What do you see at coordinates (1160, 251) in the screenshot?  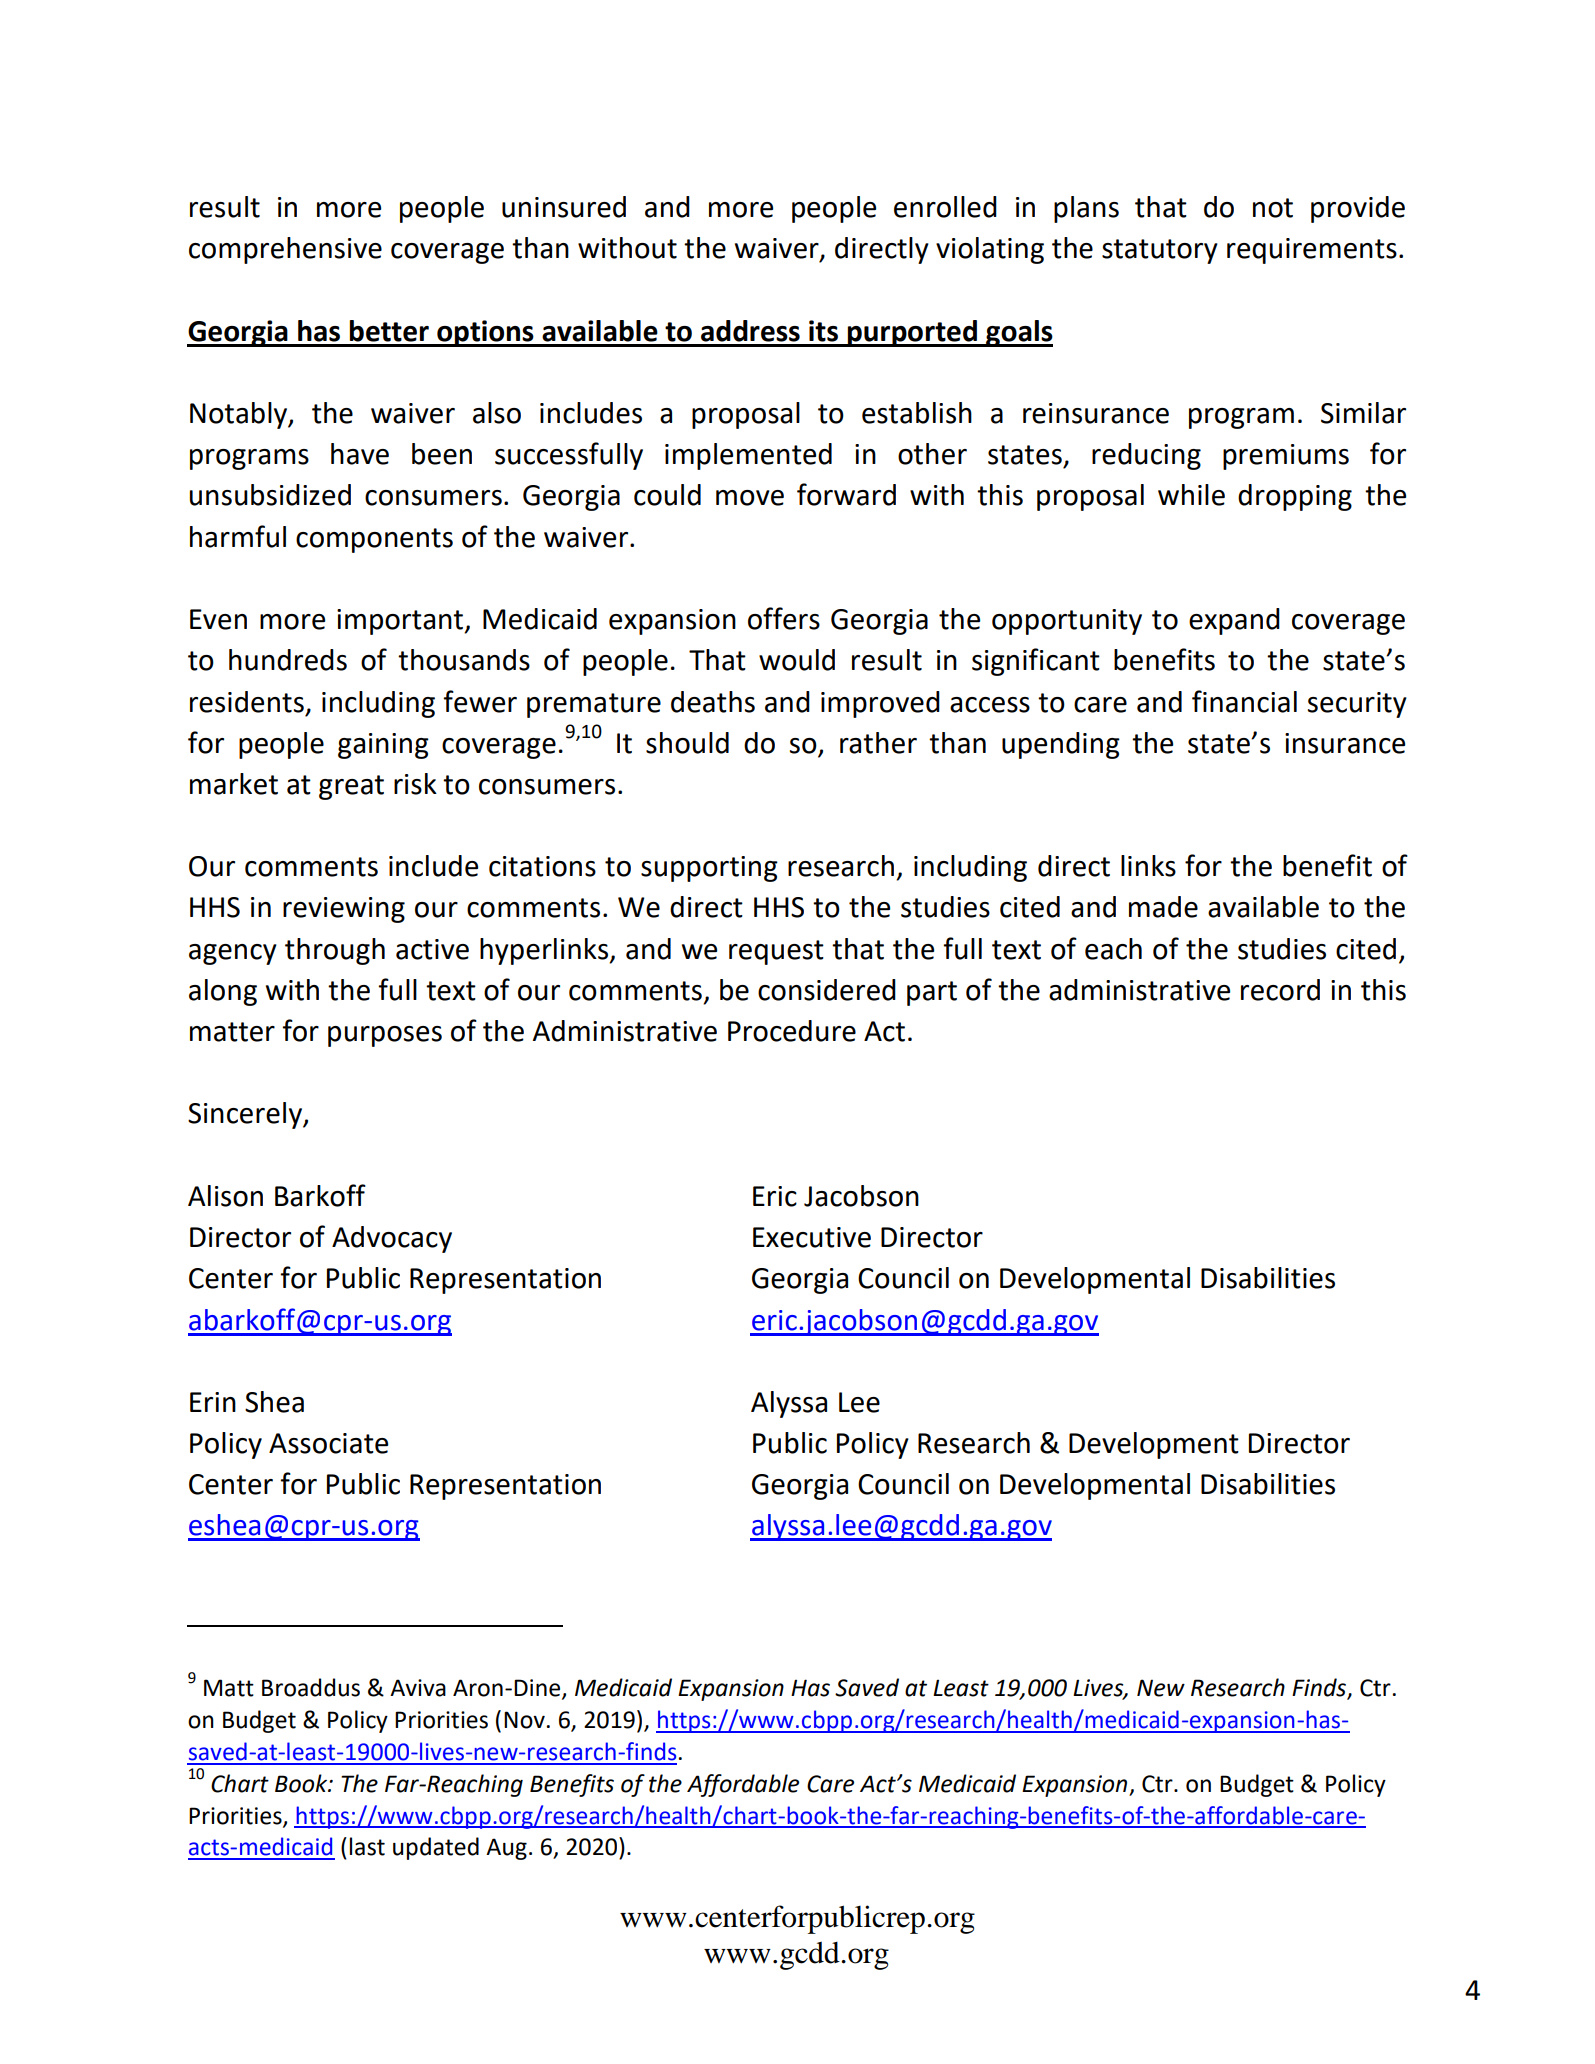 I see `statutory` at bounding box center [1160, 251].
